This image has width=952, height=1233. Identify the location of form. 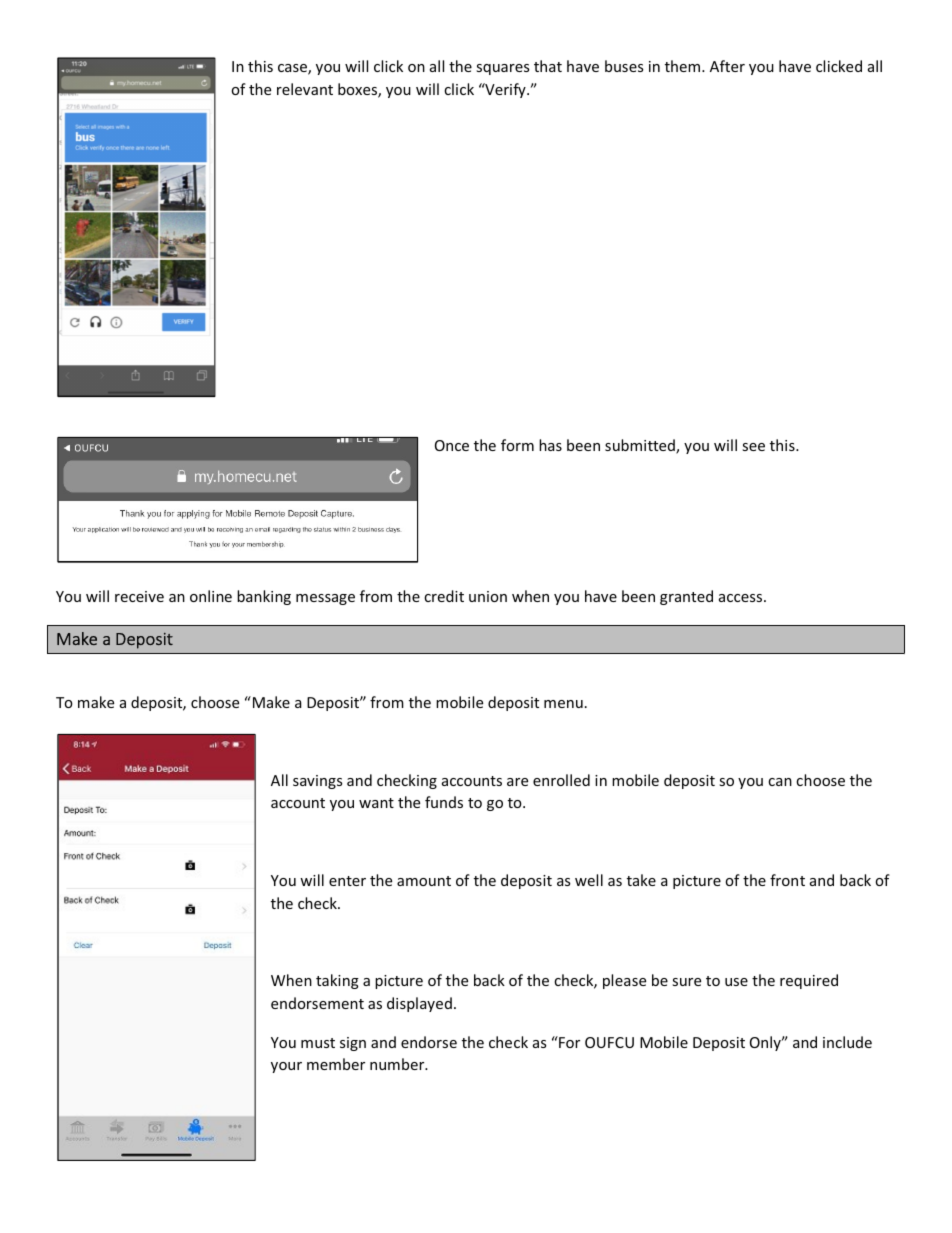
(517, 445).
